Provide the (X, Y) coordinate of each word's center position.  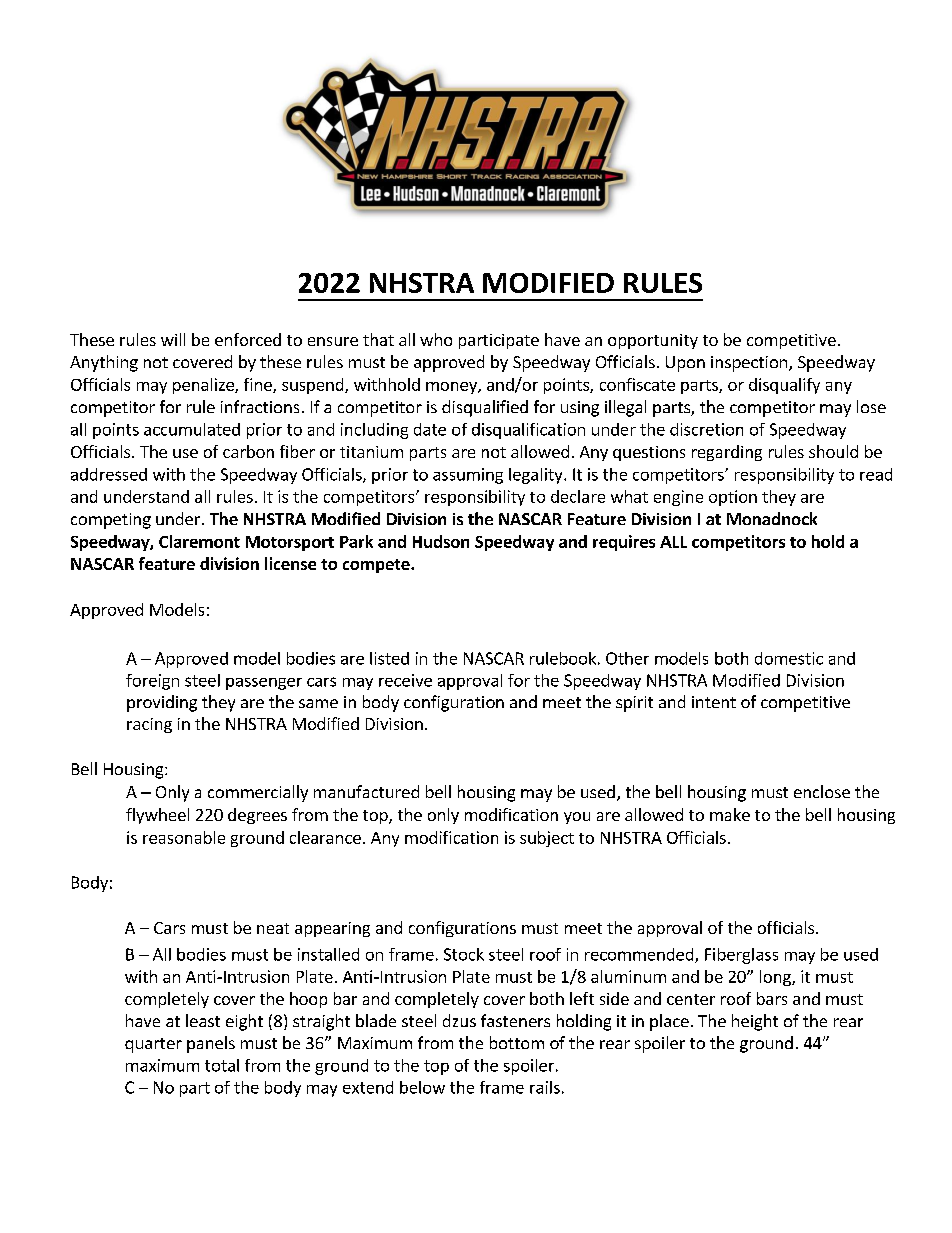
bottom (517, 1042)
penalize (204, 386)
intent (714, 702)
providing (162, 703)
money (452, 388)
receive (405, 680)
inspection (750, 364)
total (222, 1065)
